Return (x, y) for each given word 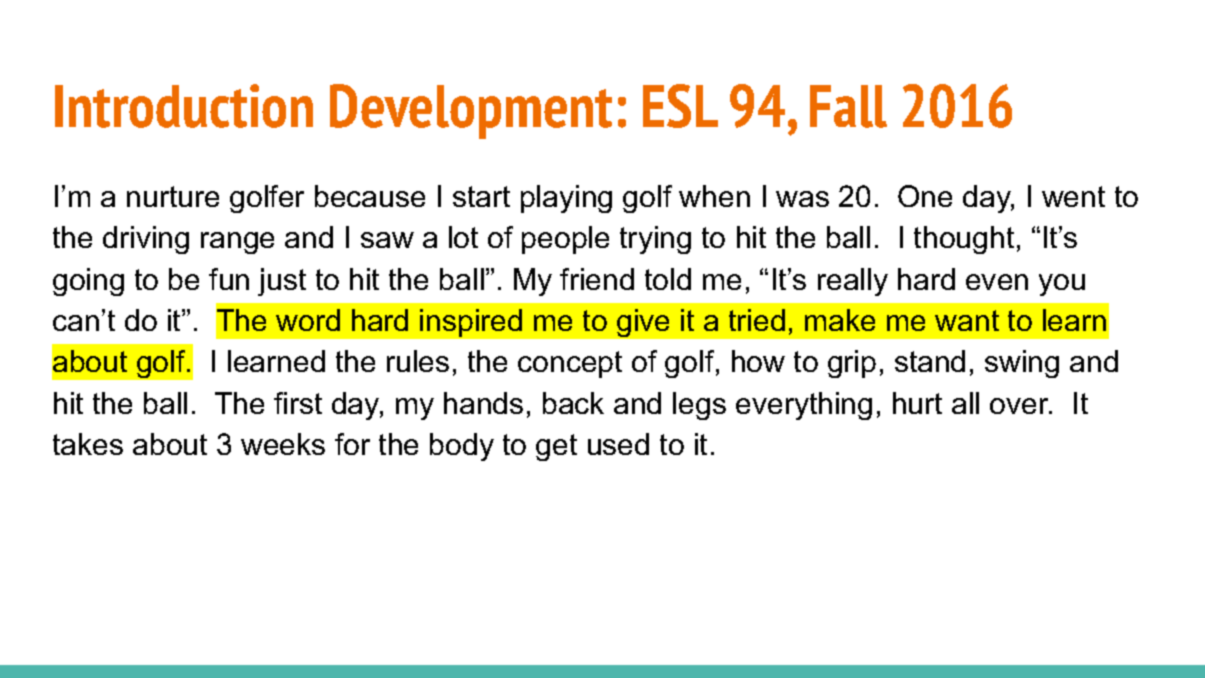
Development (471, 111)
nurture (173, 196)
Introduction (184, 106)
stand (930, 361)
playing (566, 199)
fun (229, 279)
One (925, 196)
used (618, 444)
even (997, 282)
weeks (283, 444)
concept (570, 364)
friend (597, 279)
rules (418, 361)
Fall (848, 106)
